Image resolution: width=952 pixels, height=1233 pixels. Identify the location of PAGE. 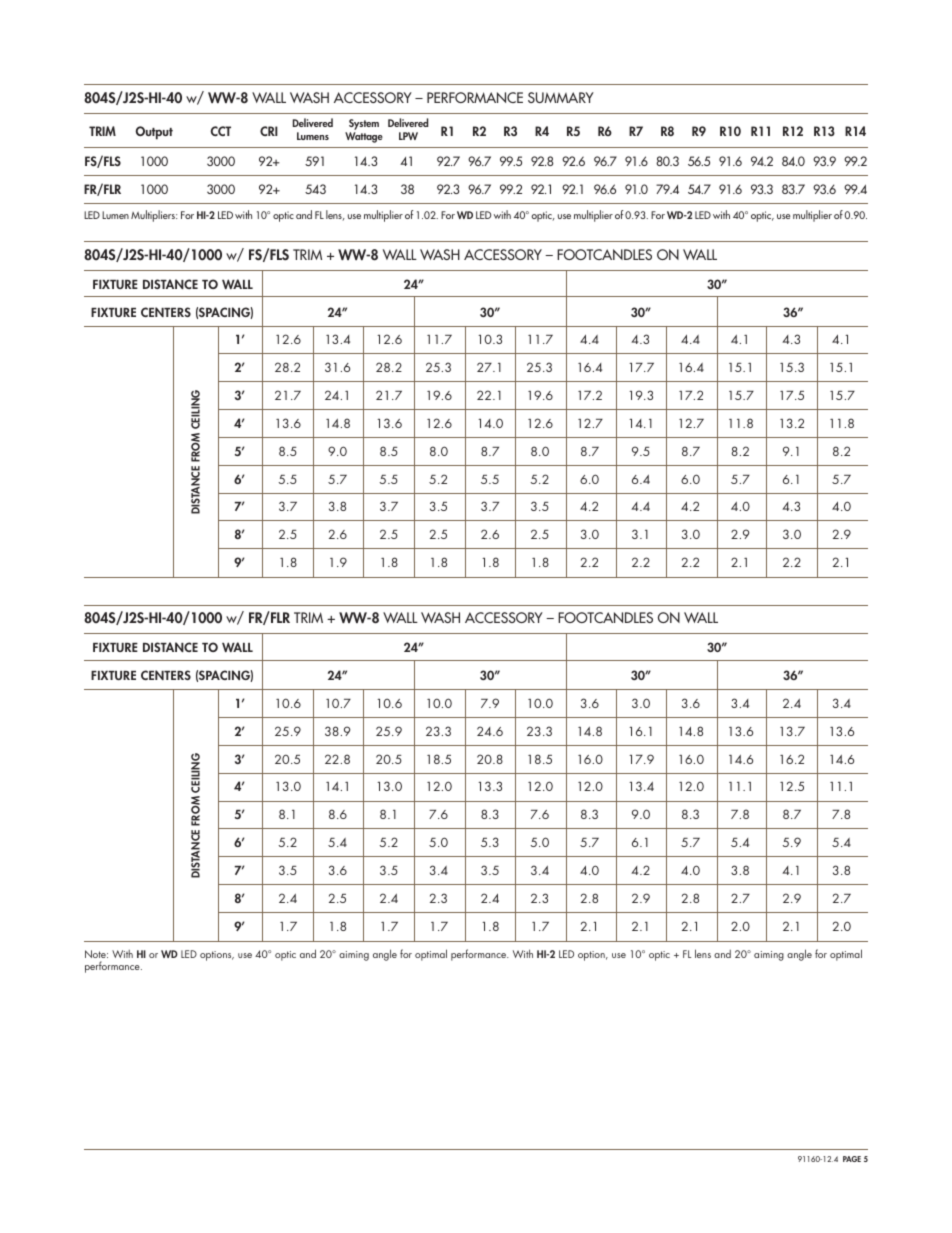
(852, 1159).
